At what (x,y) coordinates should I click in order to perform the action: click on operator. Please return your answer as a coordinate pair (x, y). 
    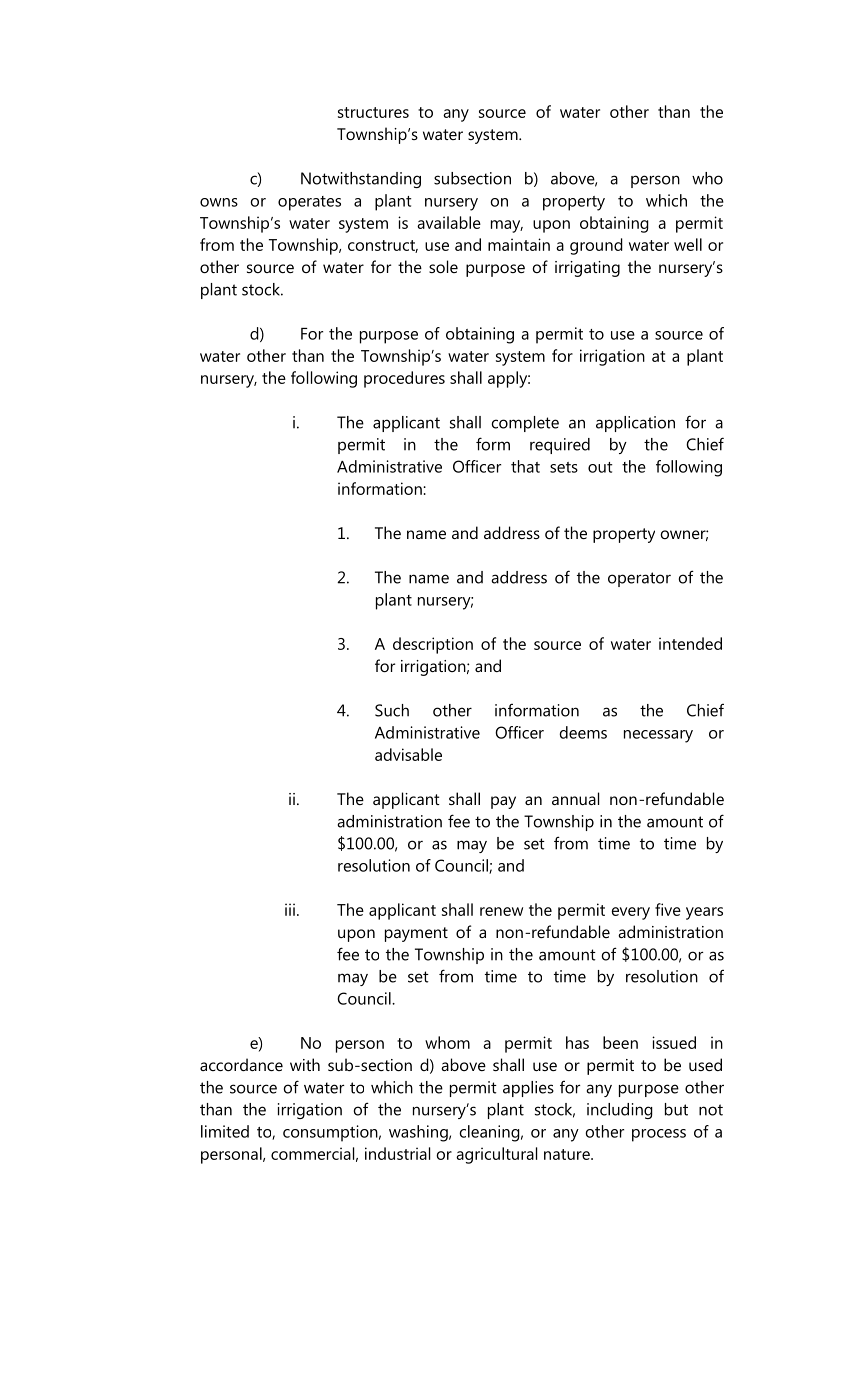
    Looking at the image, I should click on (639, 579).
